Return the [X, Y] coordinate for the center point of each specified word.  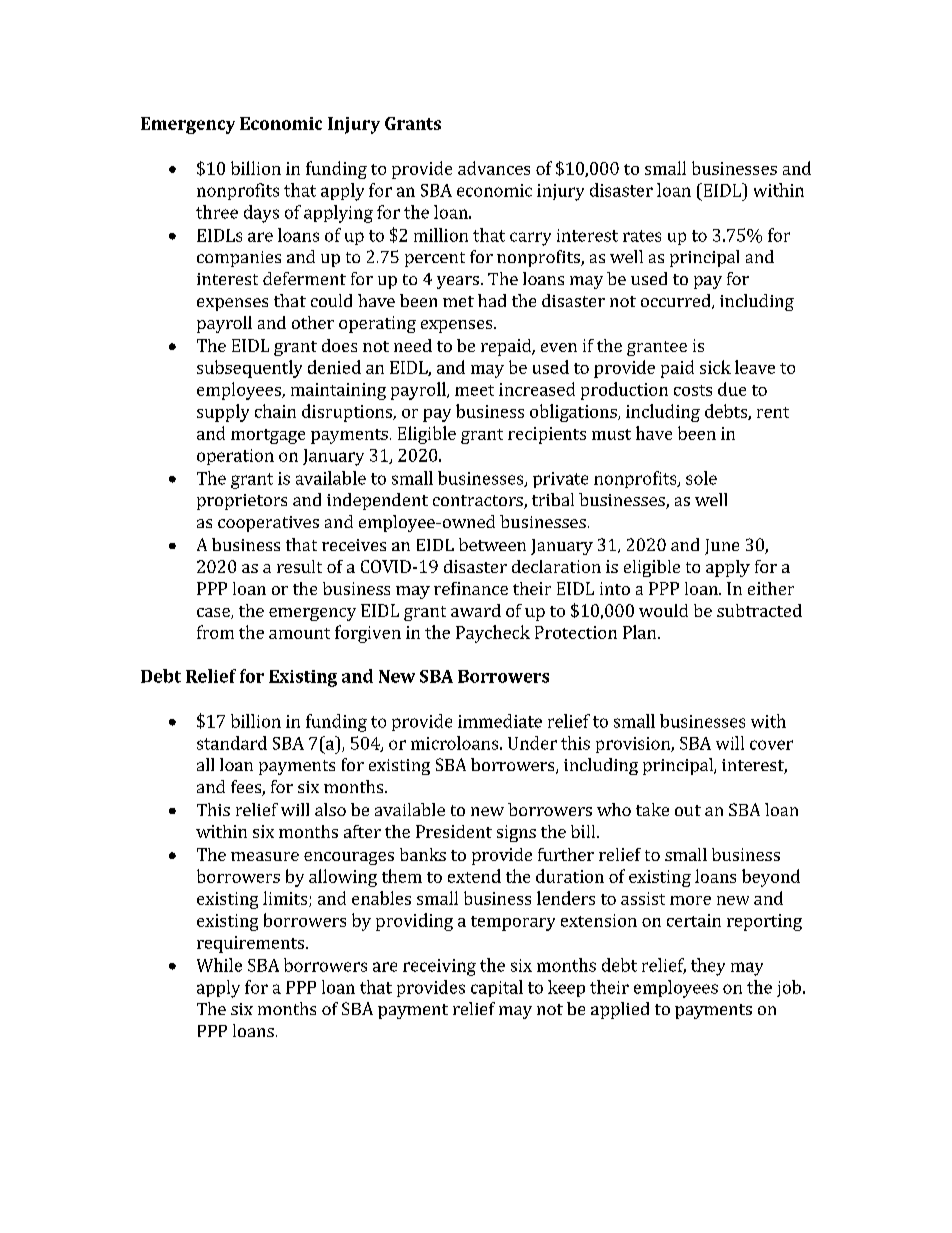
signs [516, 833]
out [688, 810]
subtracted [759, 610]
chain [275, 411]
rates [642, 236]
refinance [471, 588]
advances [494, 168]
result [299, 566]
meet [474, 390]
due [732, 389]
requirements [250, 944]
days [261, 214]
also [330, 809]
